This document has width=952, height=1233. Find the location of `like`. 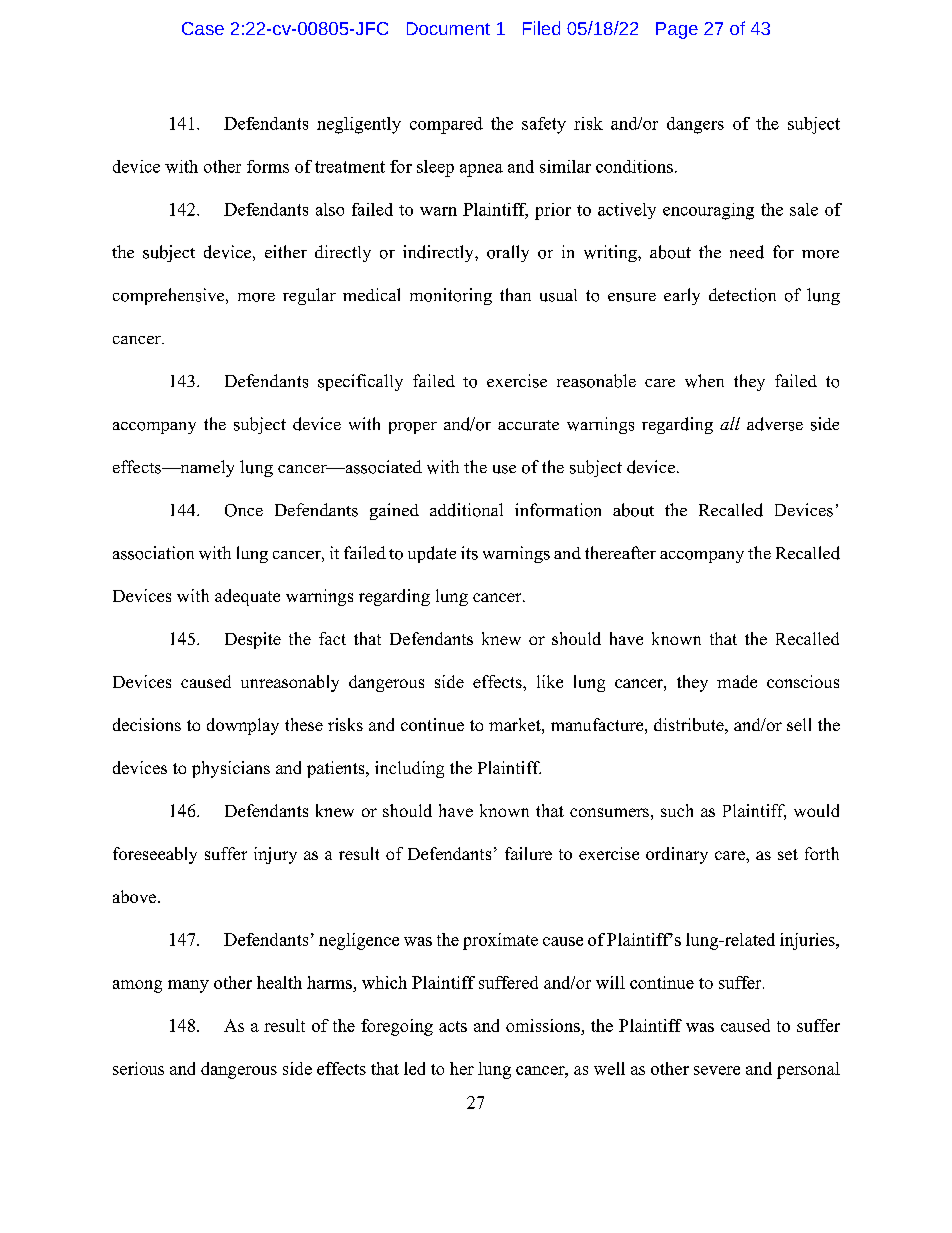

like is located at coordinates (550, 681).
